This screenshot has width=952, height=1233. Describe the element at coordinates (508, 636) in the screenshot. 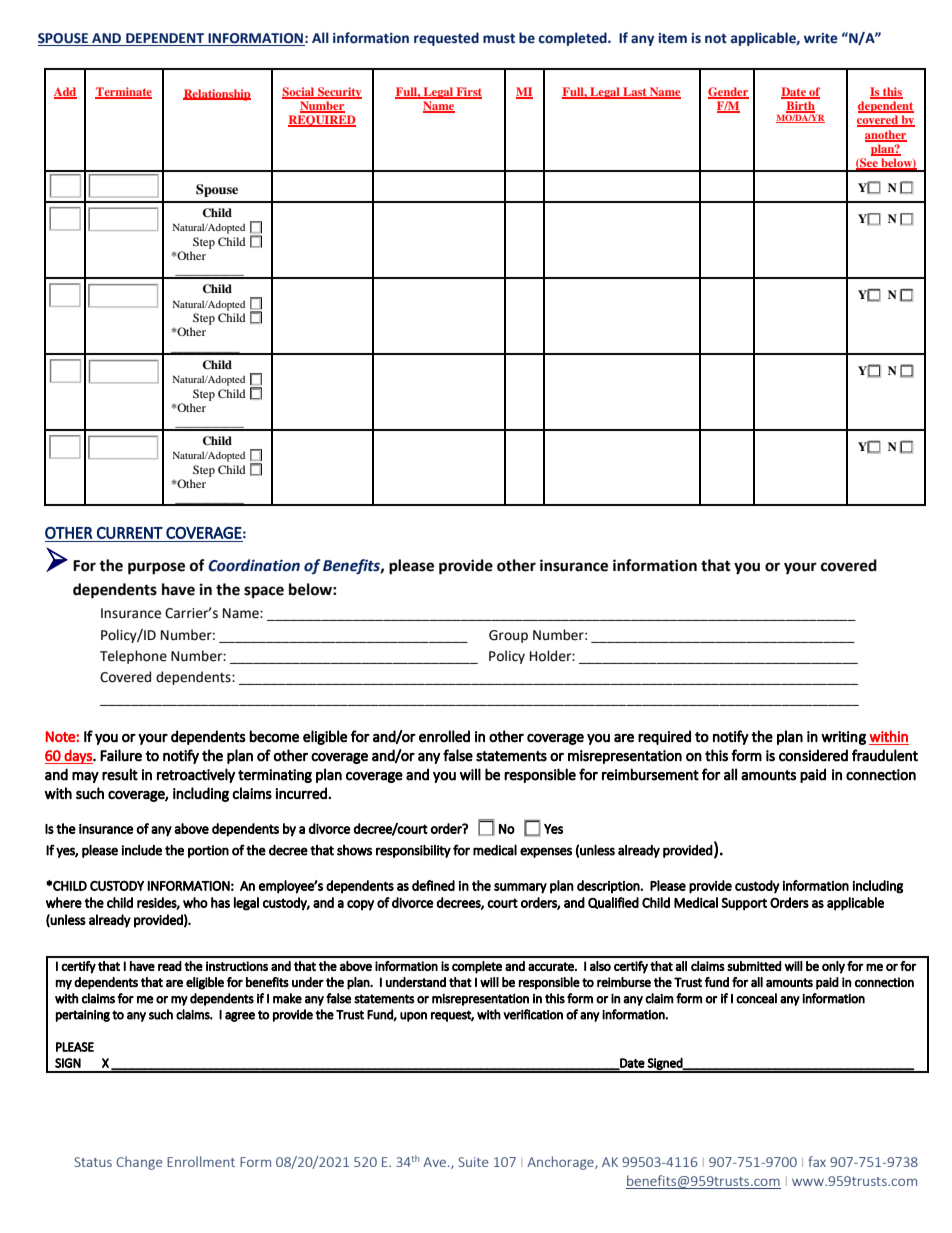

I see `Group` at that location.
